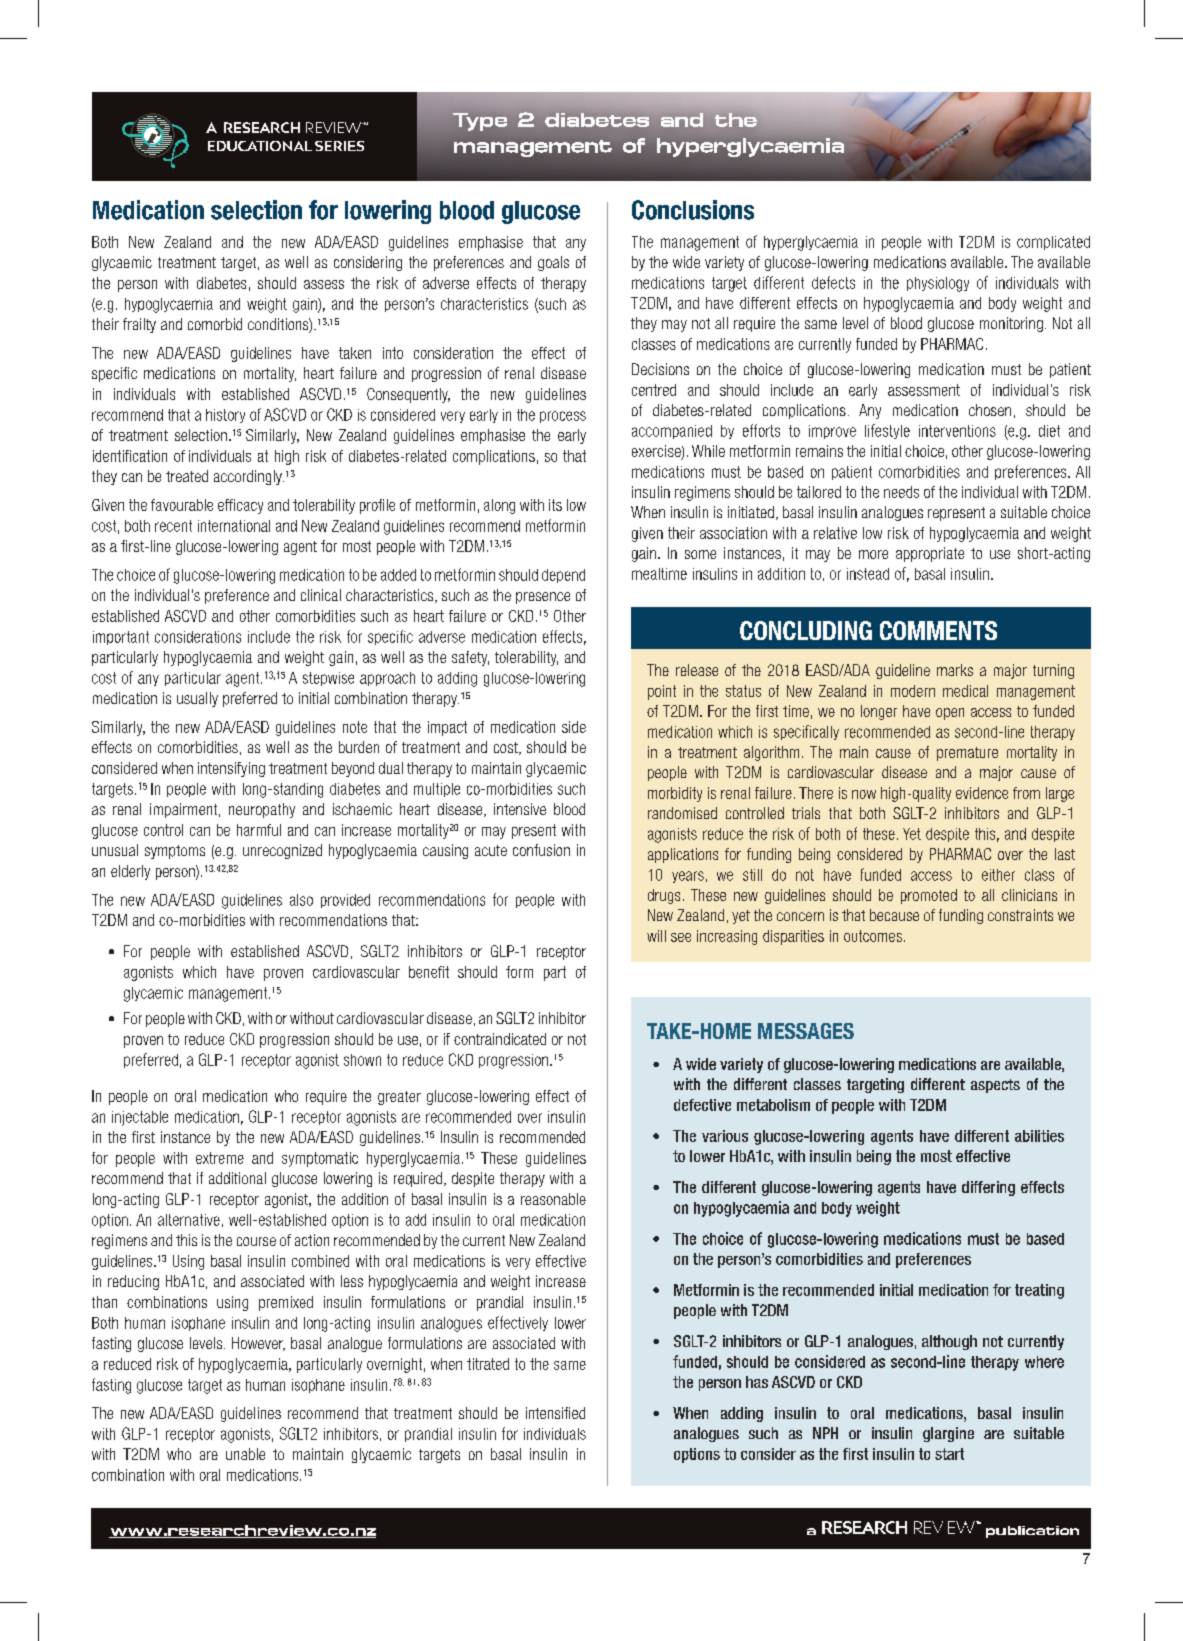 Image resolution: width=1183 pixels, height=1641 pixels. I want to click on unable, so click(245, 1454).
